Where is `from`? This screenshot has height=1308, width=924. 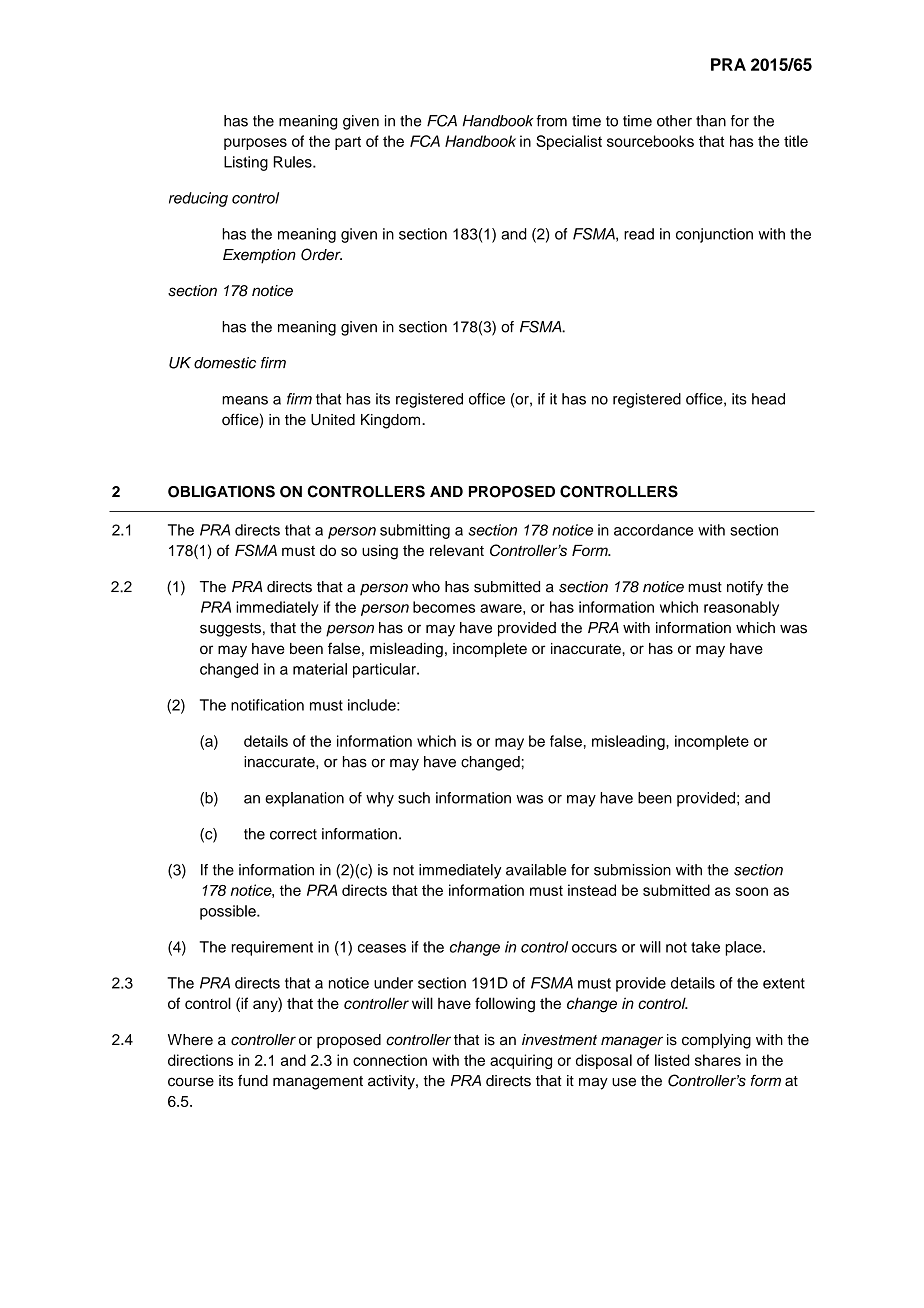
from is located at coordinates (552, 121).
